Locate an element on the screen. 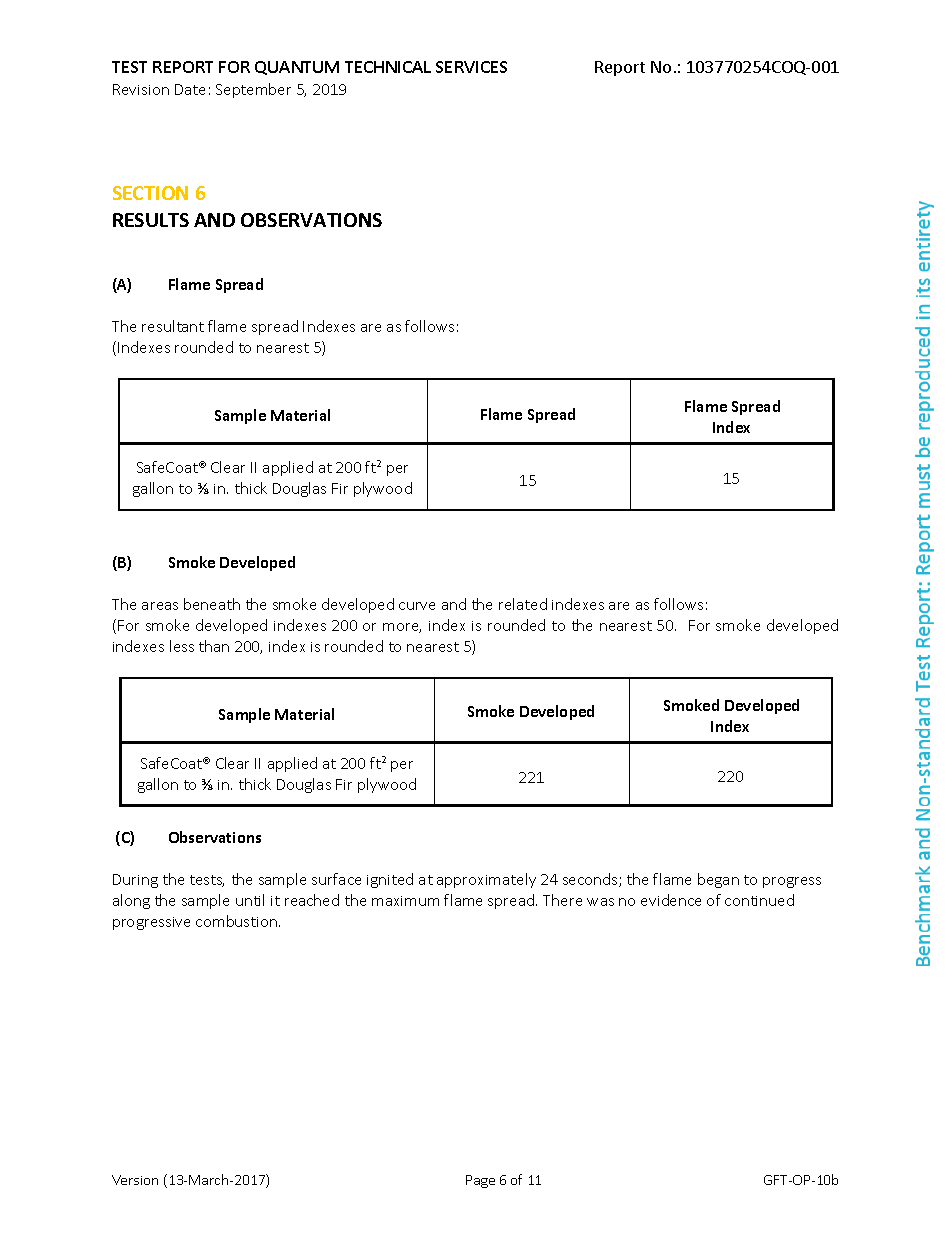  approximately is located at coordinates (486, 880).
